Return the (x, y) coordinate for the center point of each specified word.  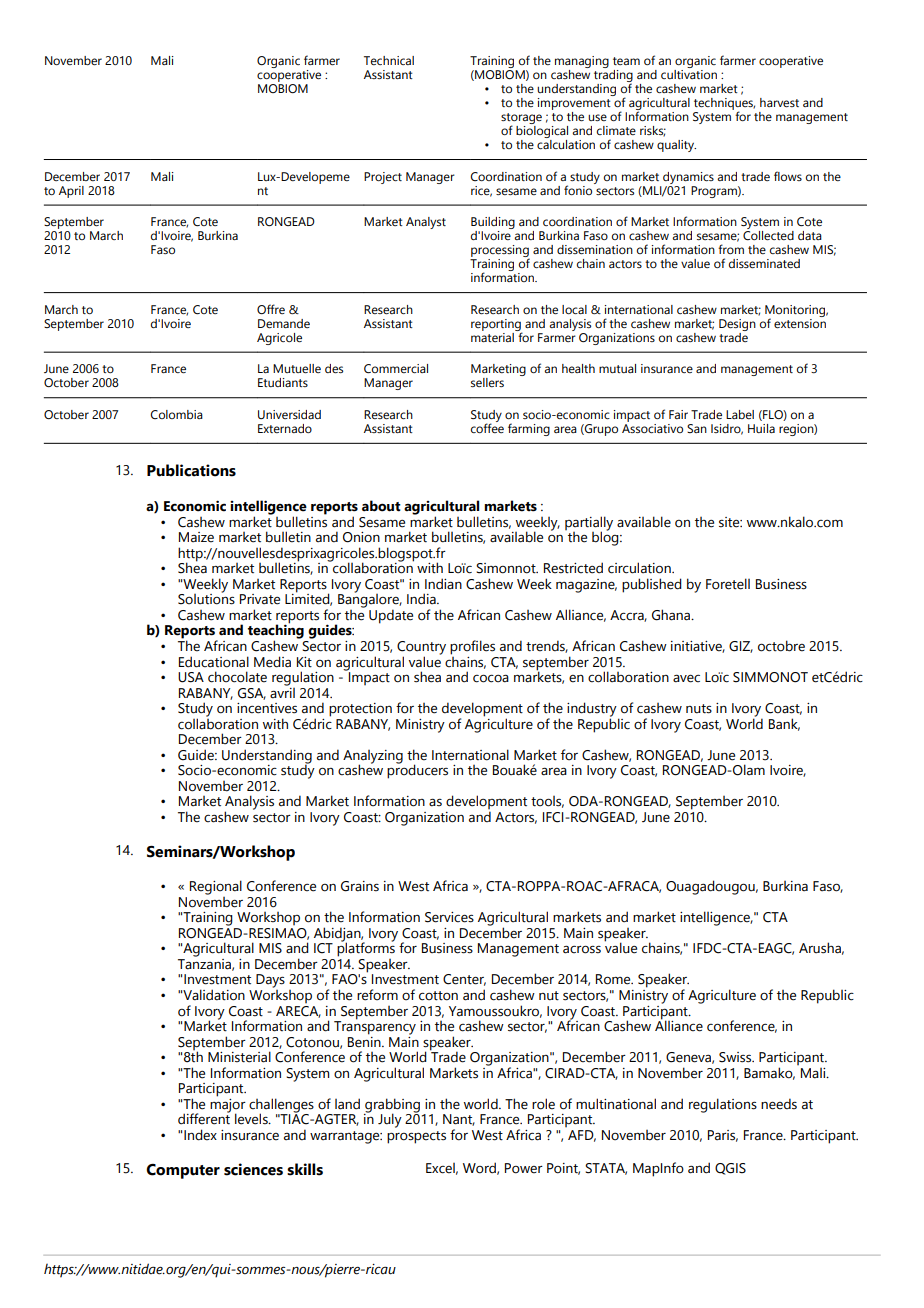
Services (449, 917)
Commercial (396, 369)
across (582, 949)
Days (270, 981)
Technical (389, 60)
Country (421, 649)
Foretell (728, 584)
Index (200, 1135)
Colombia (176, 414)
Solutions (206, 598)
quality (676, 146)
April (71, 192)
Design (737, 325)
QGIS (730, 1169)
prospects (416, 1137)
